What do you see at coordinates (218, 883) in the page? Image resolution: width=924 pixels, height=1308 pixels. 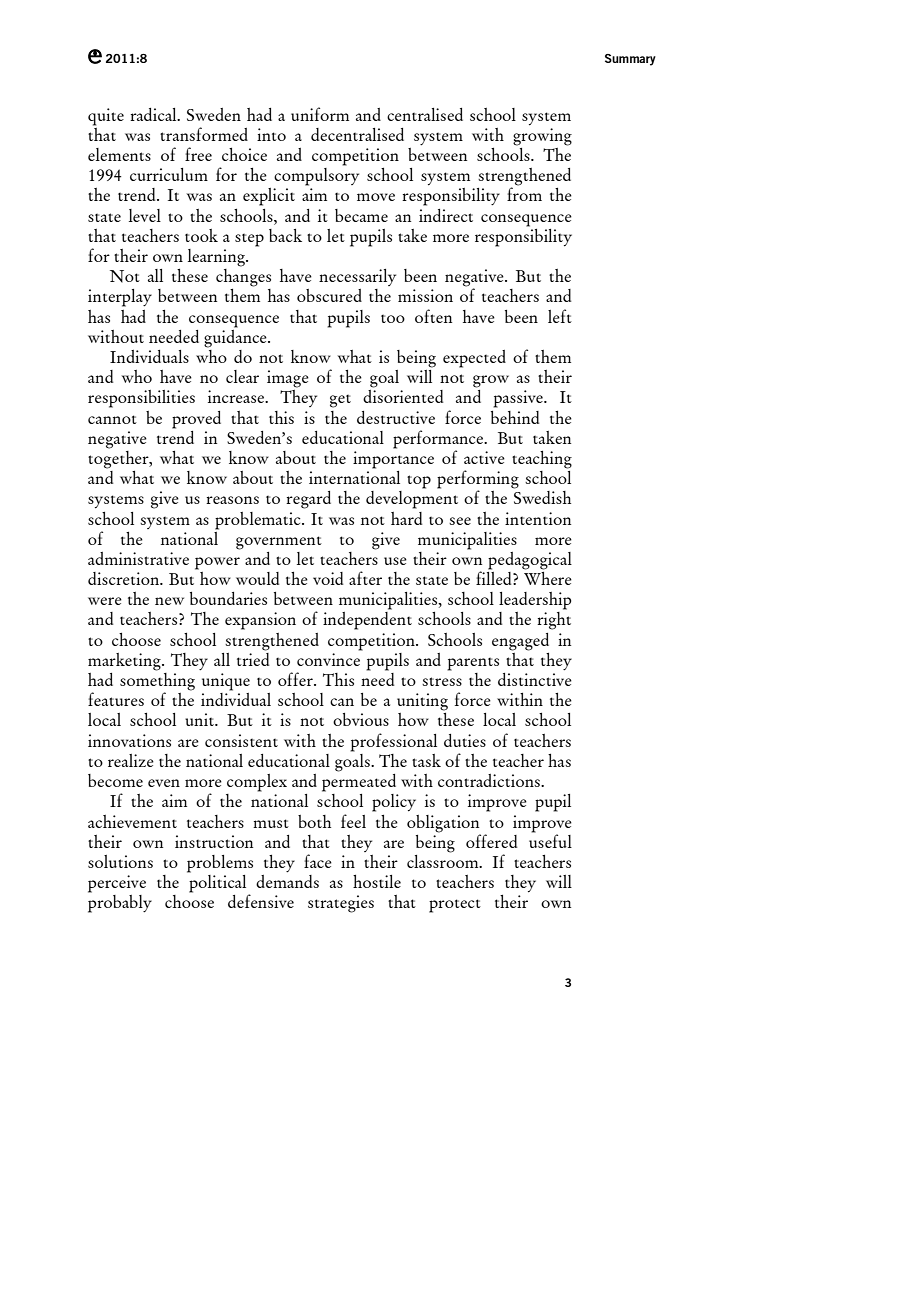 I see `political` at bounding box center [218, 883].
